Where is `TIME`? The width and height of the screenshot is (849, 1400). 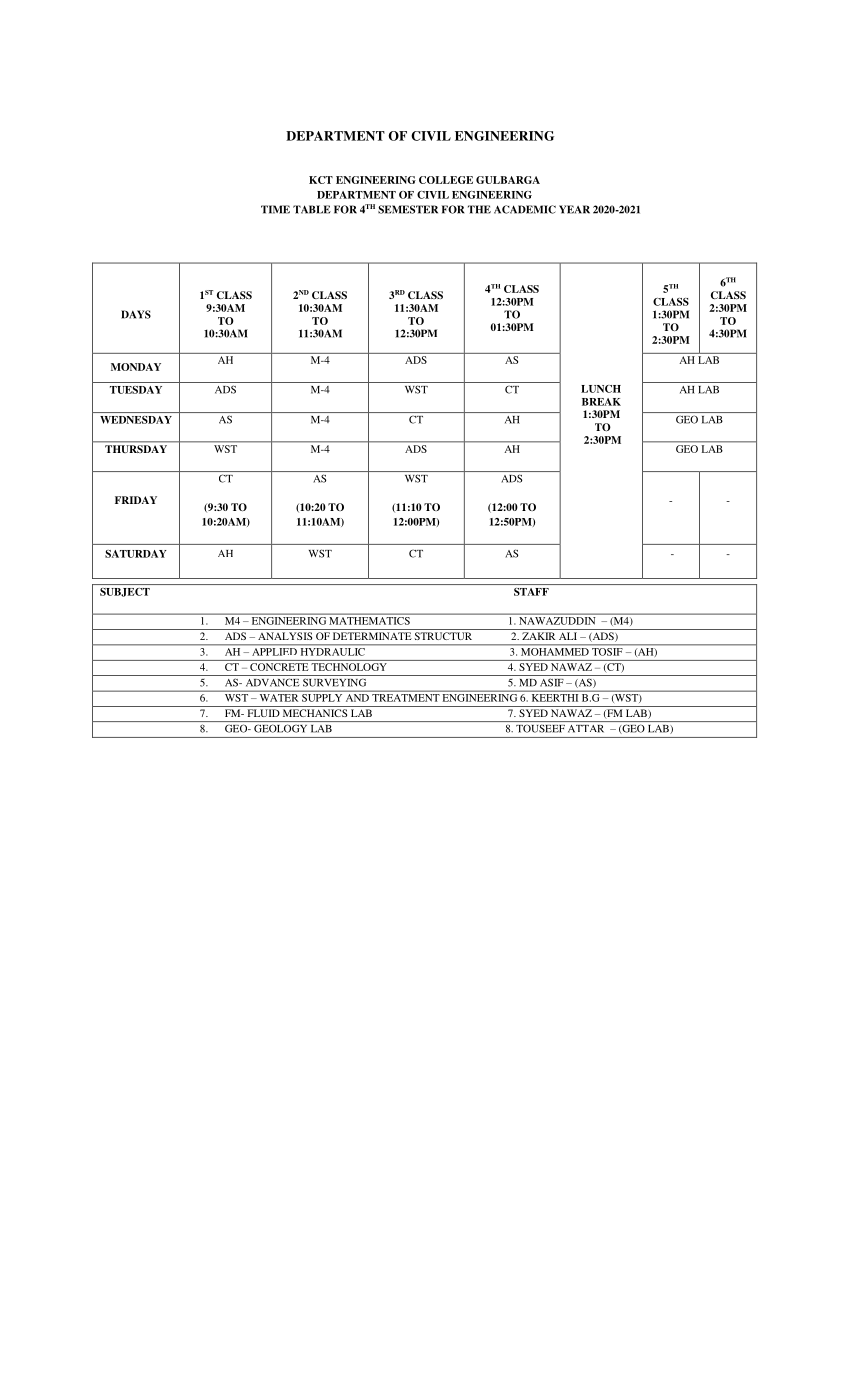 TIME is located at coordinates (275, 209).
